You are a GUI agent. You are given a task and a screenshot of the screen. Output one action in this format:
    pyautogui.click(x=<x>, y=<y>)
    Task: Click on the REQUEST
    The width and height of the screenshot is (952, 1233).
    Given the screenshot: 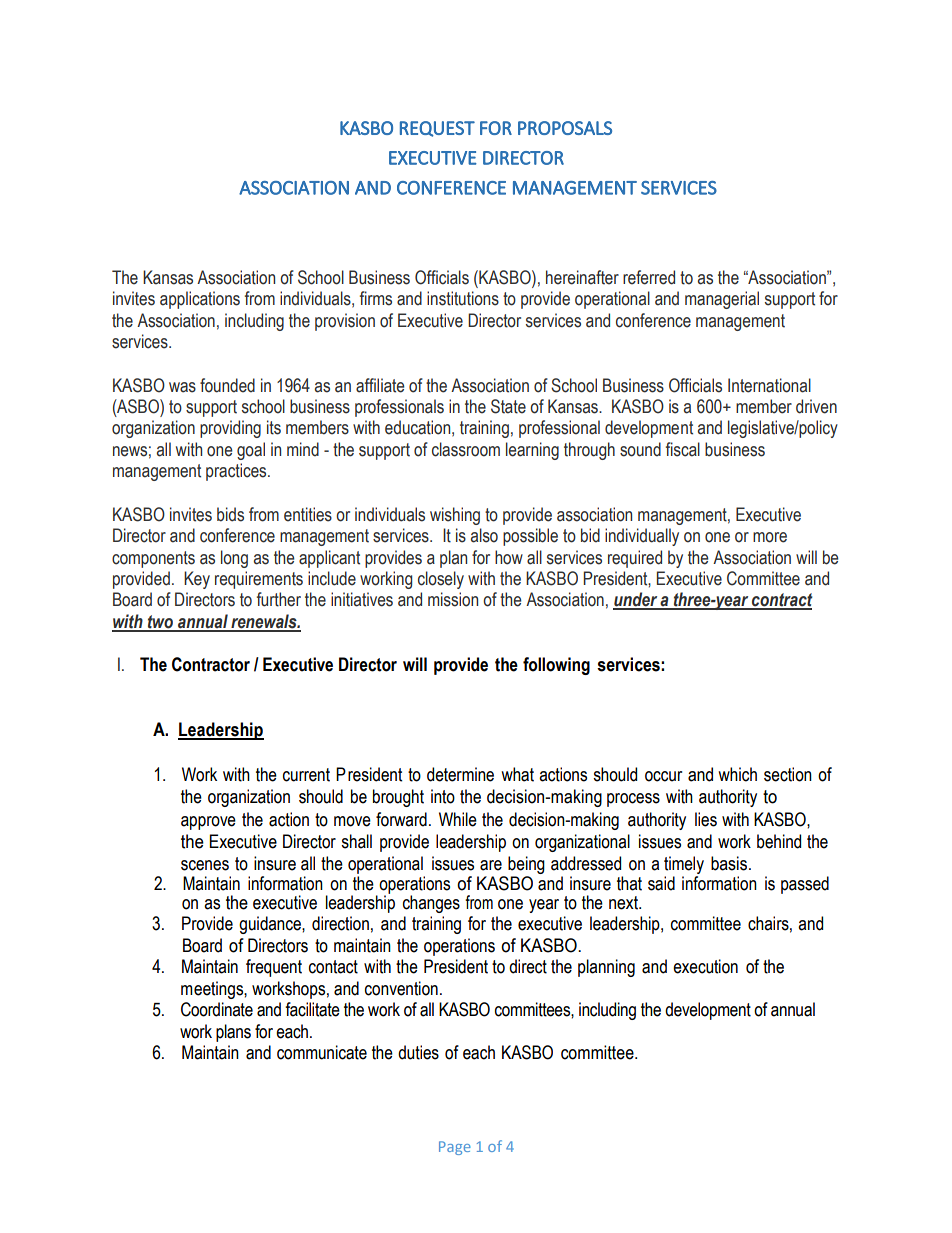 What is the action you would take?
    pyautogui.click(x=437, y=129)
